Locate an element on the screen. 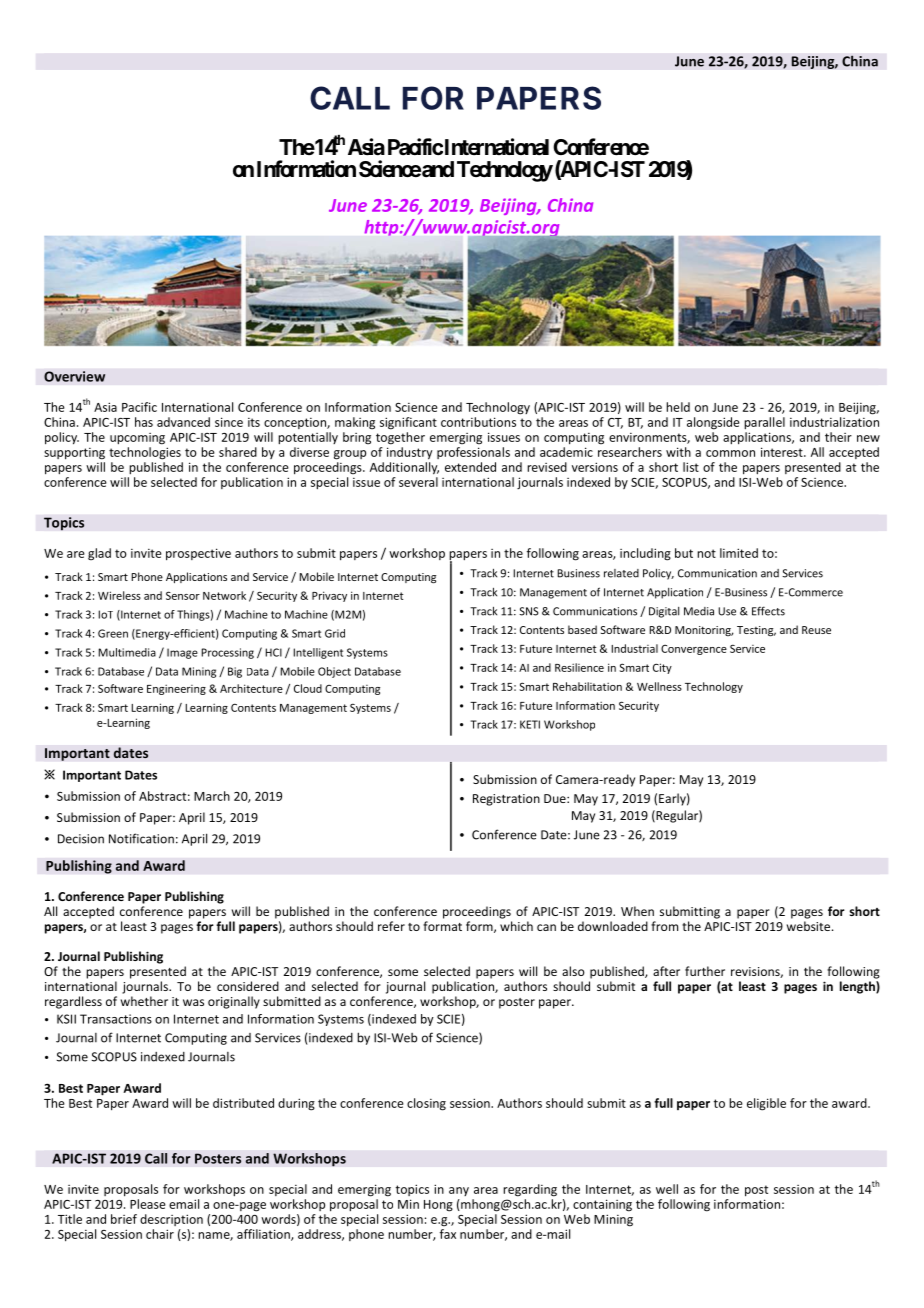 This screenshot has height=1308, width=924. Due is located at coordinates (556, 798).
